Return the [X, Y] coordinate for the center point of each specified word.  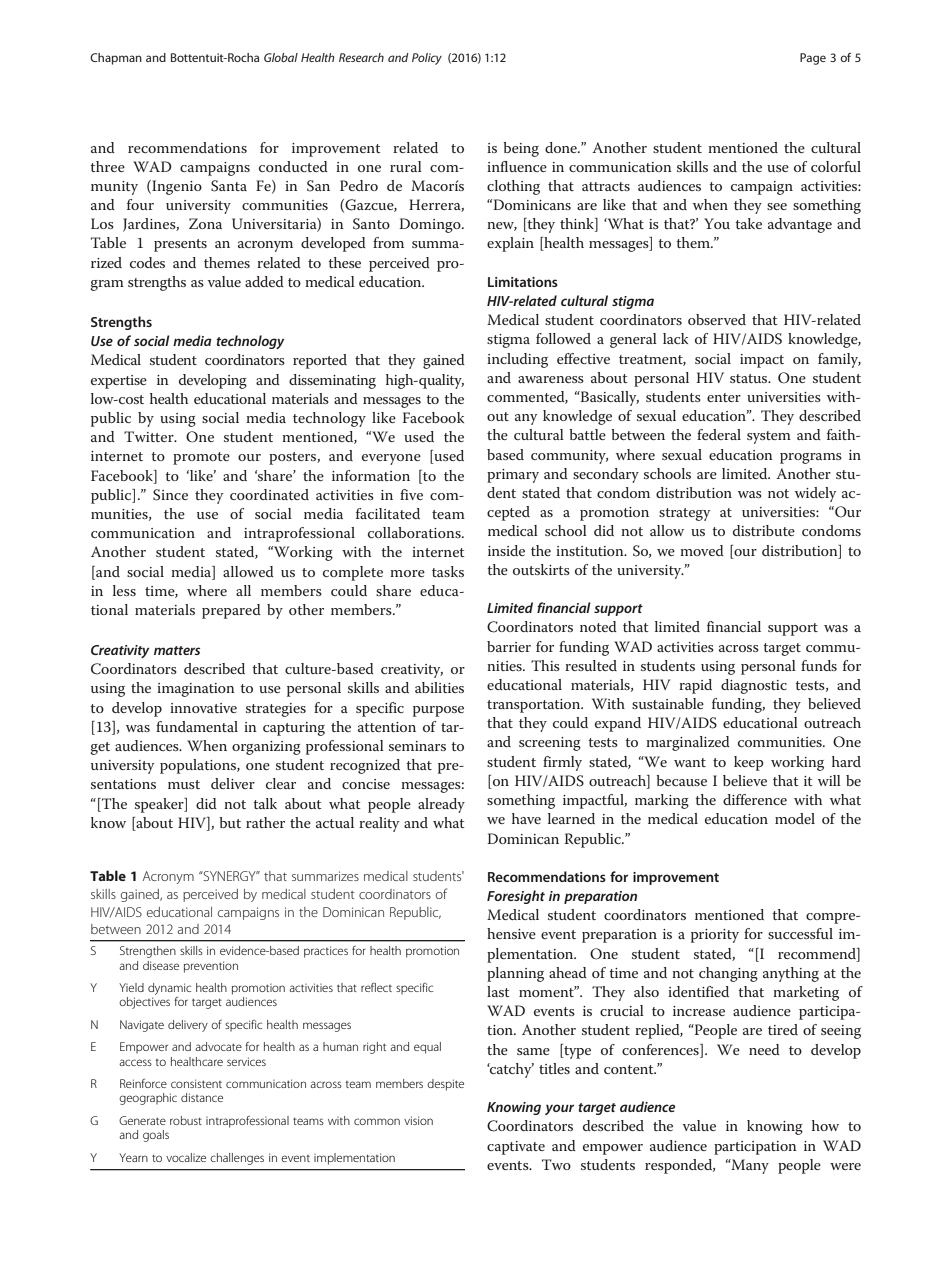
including [517, 360]
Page [813, 59]
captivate [516, 1148]
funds [819, 665]
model [795, 818]
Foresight [516, 897]
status [750, 378]
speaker [160, 805]
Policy [427, 59]
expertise [119, 382]
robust [186, 1120]
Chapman [116, 59]
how [825, 1125]
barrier [509, 646]
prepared [231, 611]
